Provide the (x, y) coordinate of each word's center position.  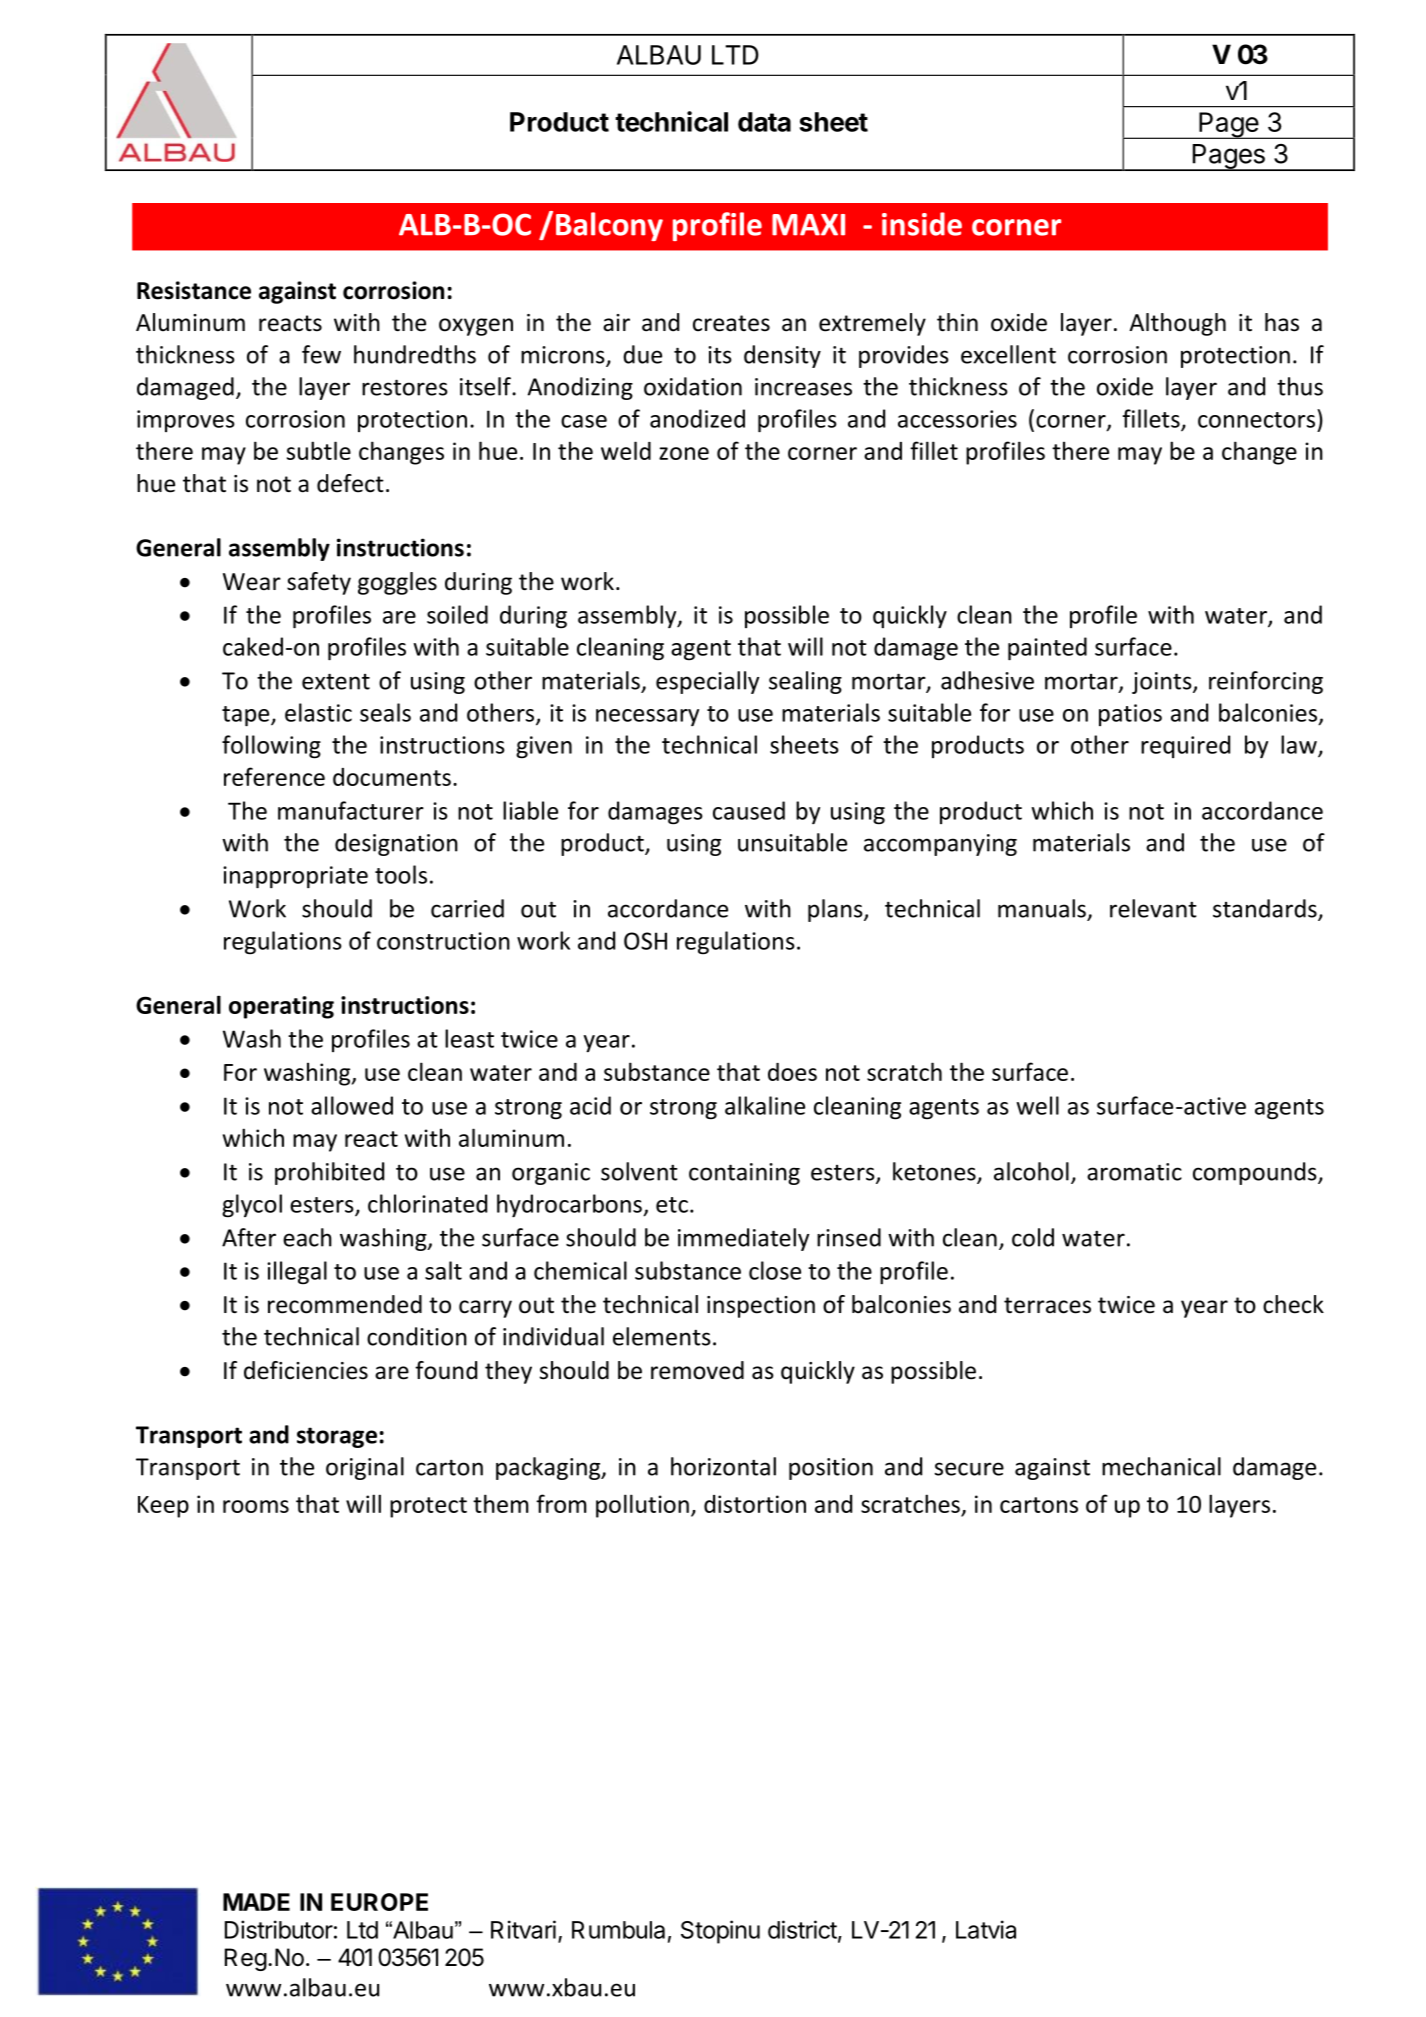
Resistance (194, 290)
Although (1177, 324)
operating (281, 1007)
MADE (256, 1902)
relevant (1153, 908)
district (802, 1929)
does (792, 1072)
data (764, 122)
